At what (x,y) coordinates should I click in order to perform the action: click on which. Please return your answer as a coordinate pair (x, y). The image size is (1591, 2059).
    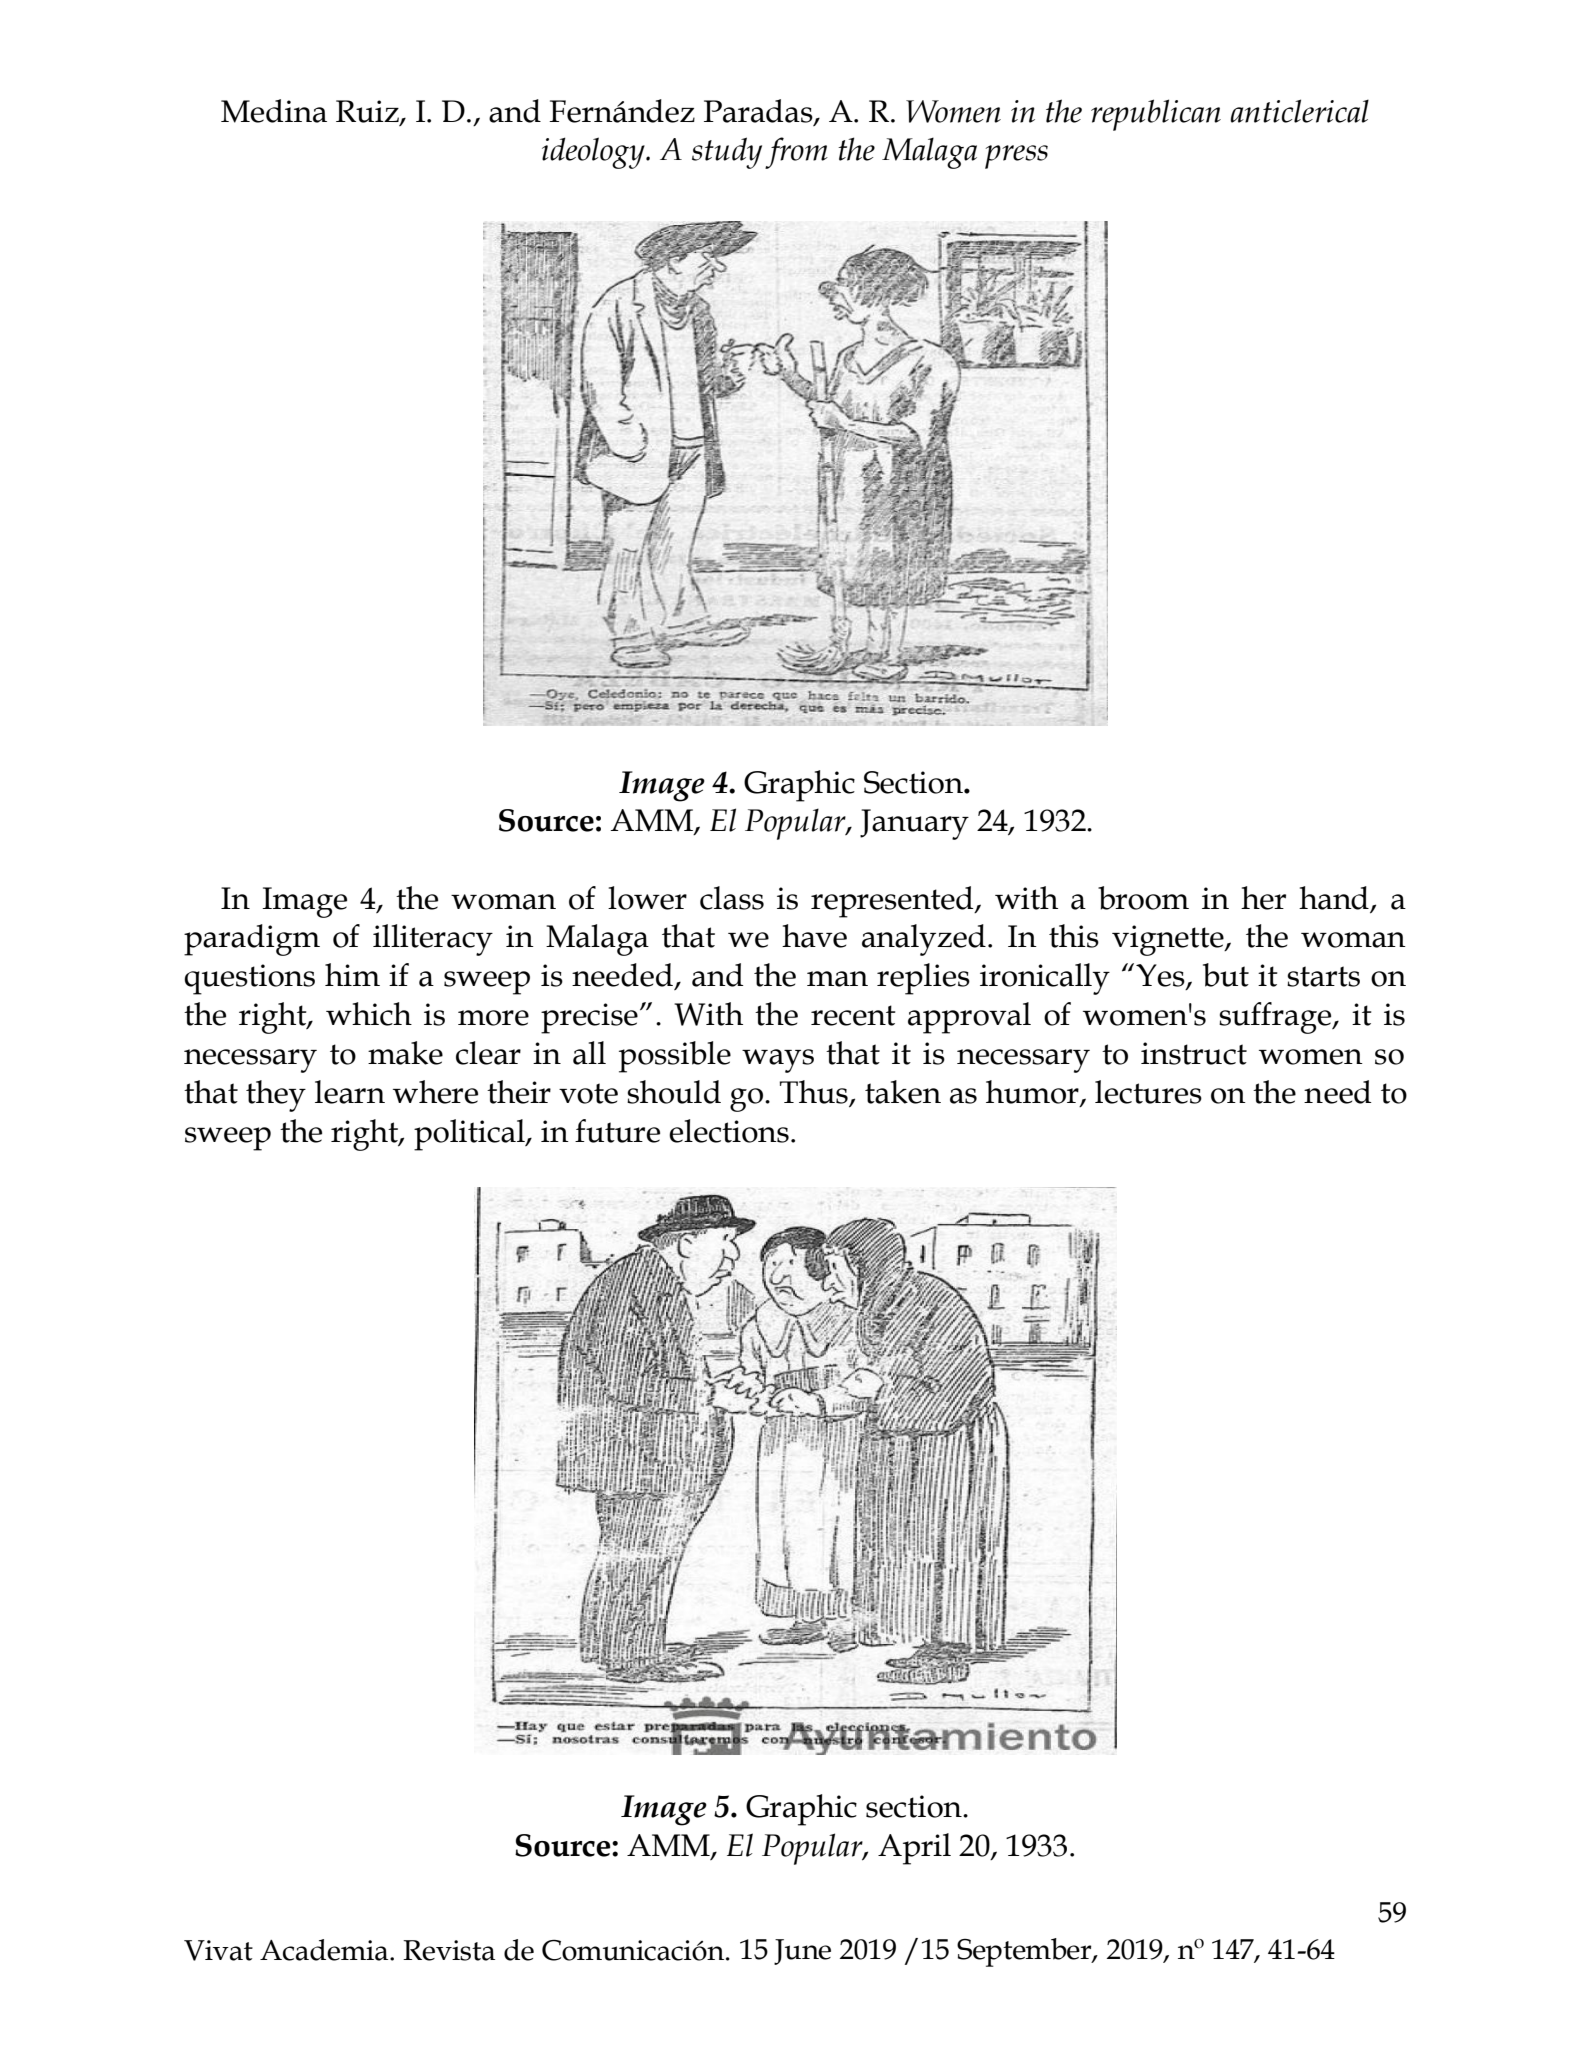
    Looking at the image, I should click on (369, 1014).
